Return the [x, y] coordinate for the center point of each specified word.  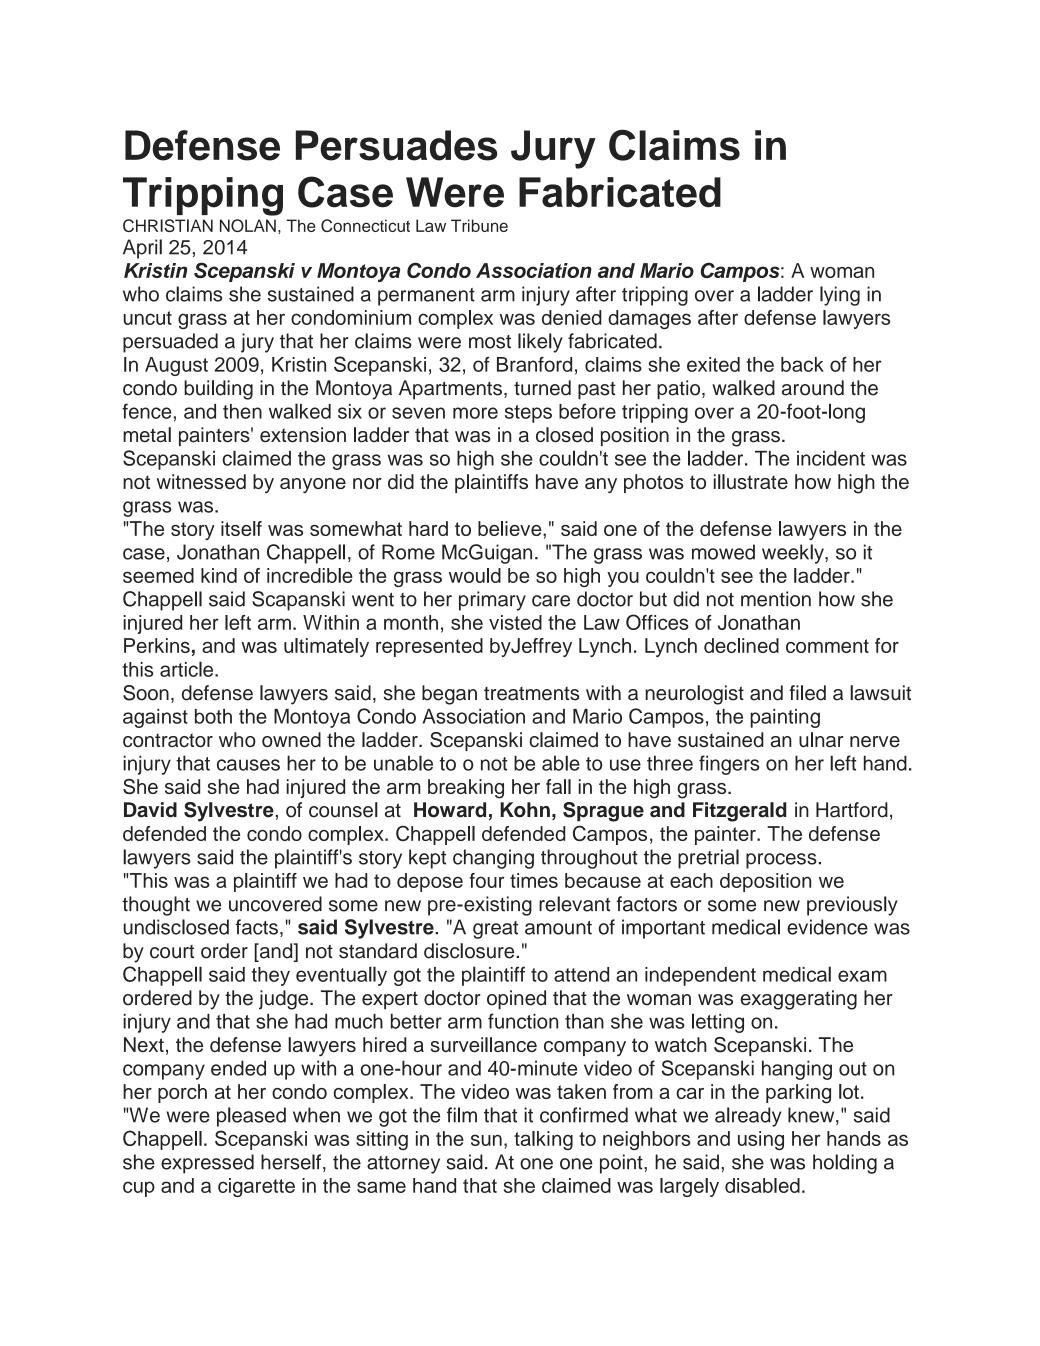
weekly [794, 554]
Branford [534, 364]
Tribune [479, 225]
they [271, 976]
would [475, 575]
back [802, 364]
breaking [466, 789]
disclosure [470, 951]
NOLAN [248, 225]
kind [219, 575]
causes [248, 765]
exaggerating [799, 1000]
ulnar [821, 740]
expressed [207, 1164]
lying [840, 296]
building [218, 390]
